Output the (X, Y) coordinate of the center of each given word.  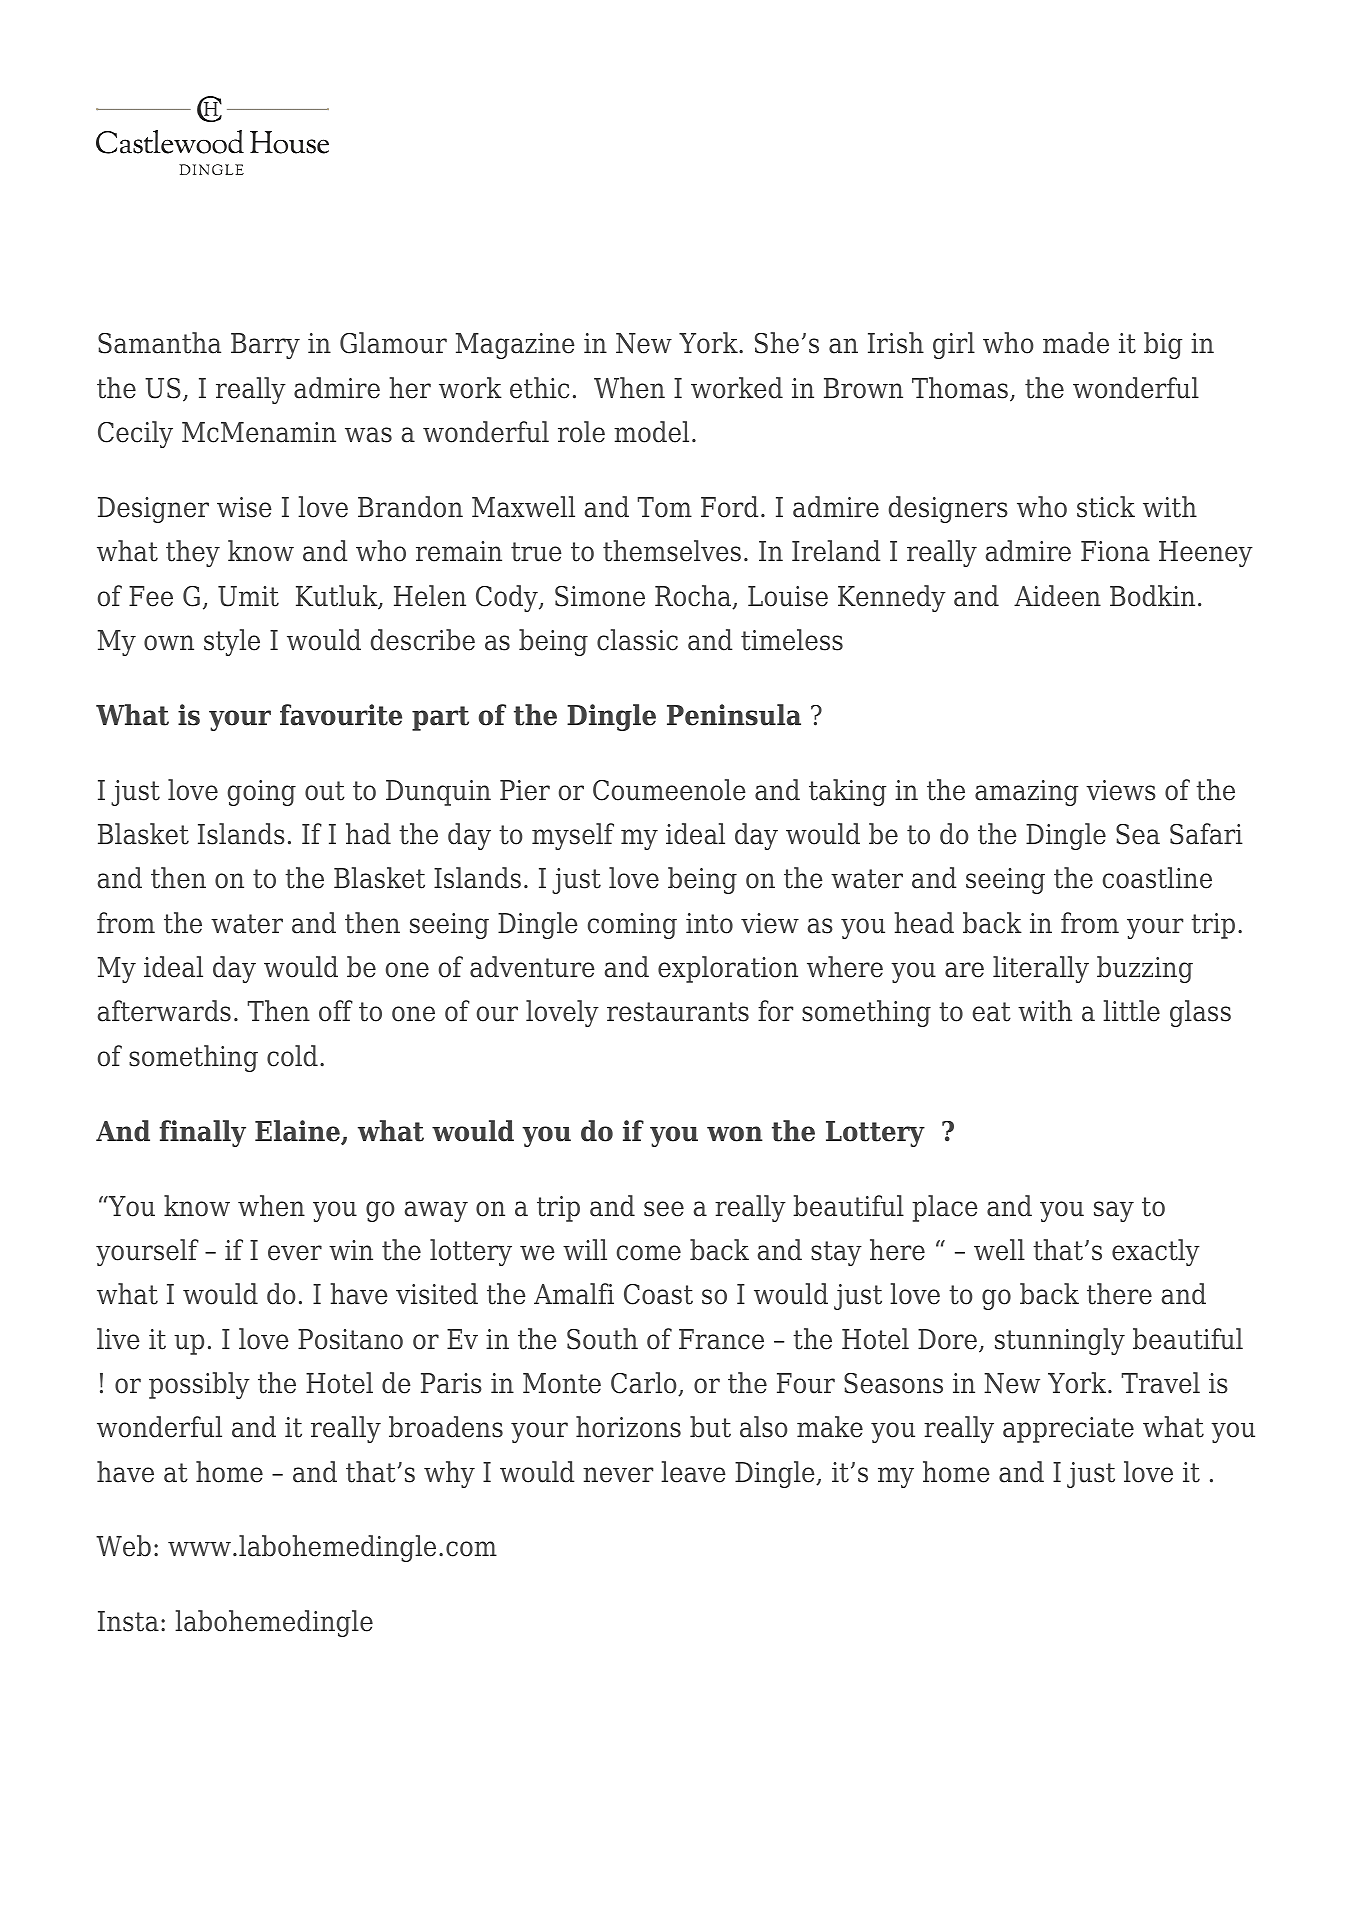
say (1114, 1211)
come (649, 1253)
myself (573, 836)
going (262, 793)
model (651, 432)
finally (203, 1133)
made (1076, 343)
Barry (265, 346)
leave (693, 1472)
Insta (128, 1621)
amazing (1026, 793)
